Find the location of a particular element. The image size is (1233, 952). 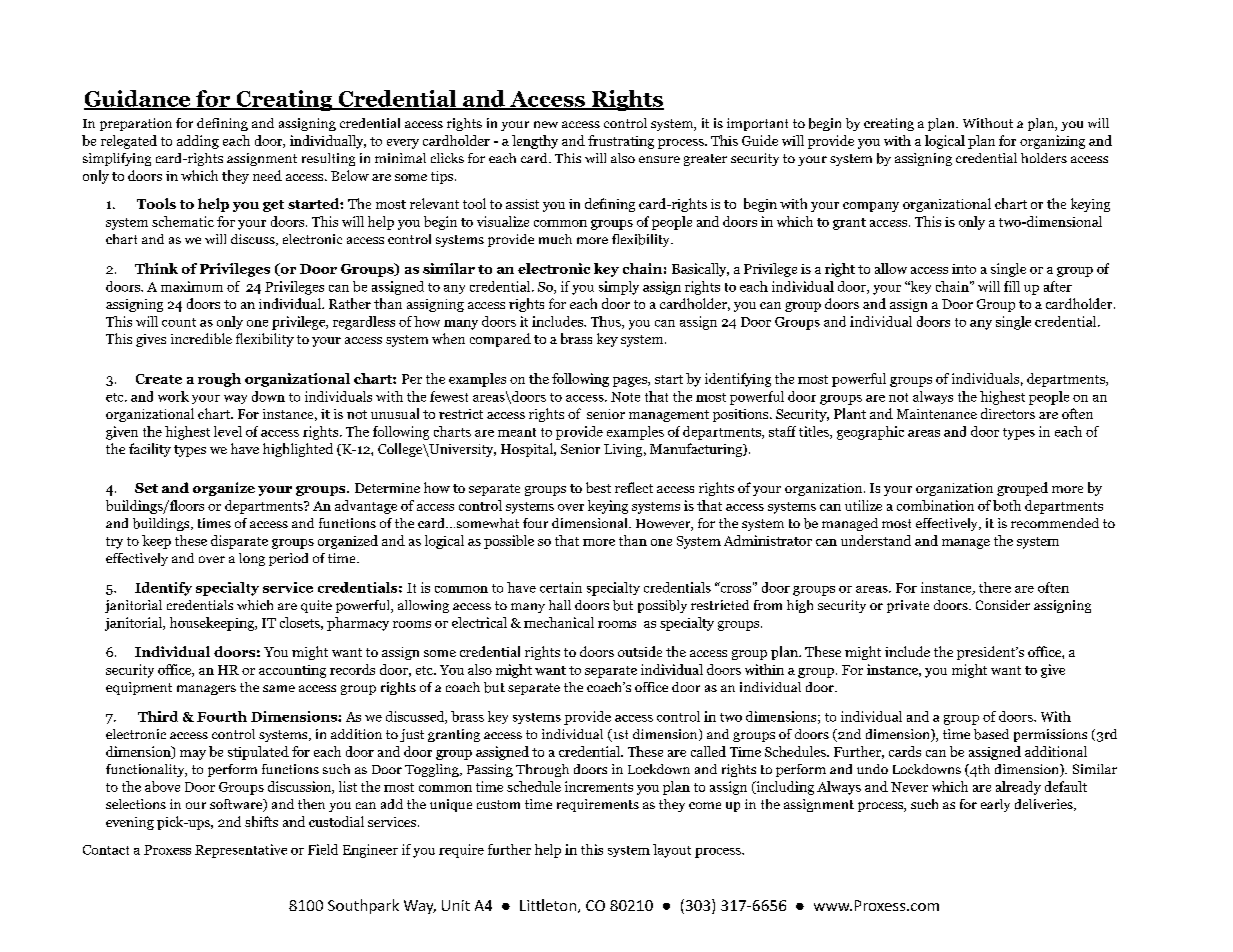

Littleton is located at coordinates (549, 906).
